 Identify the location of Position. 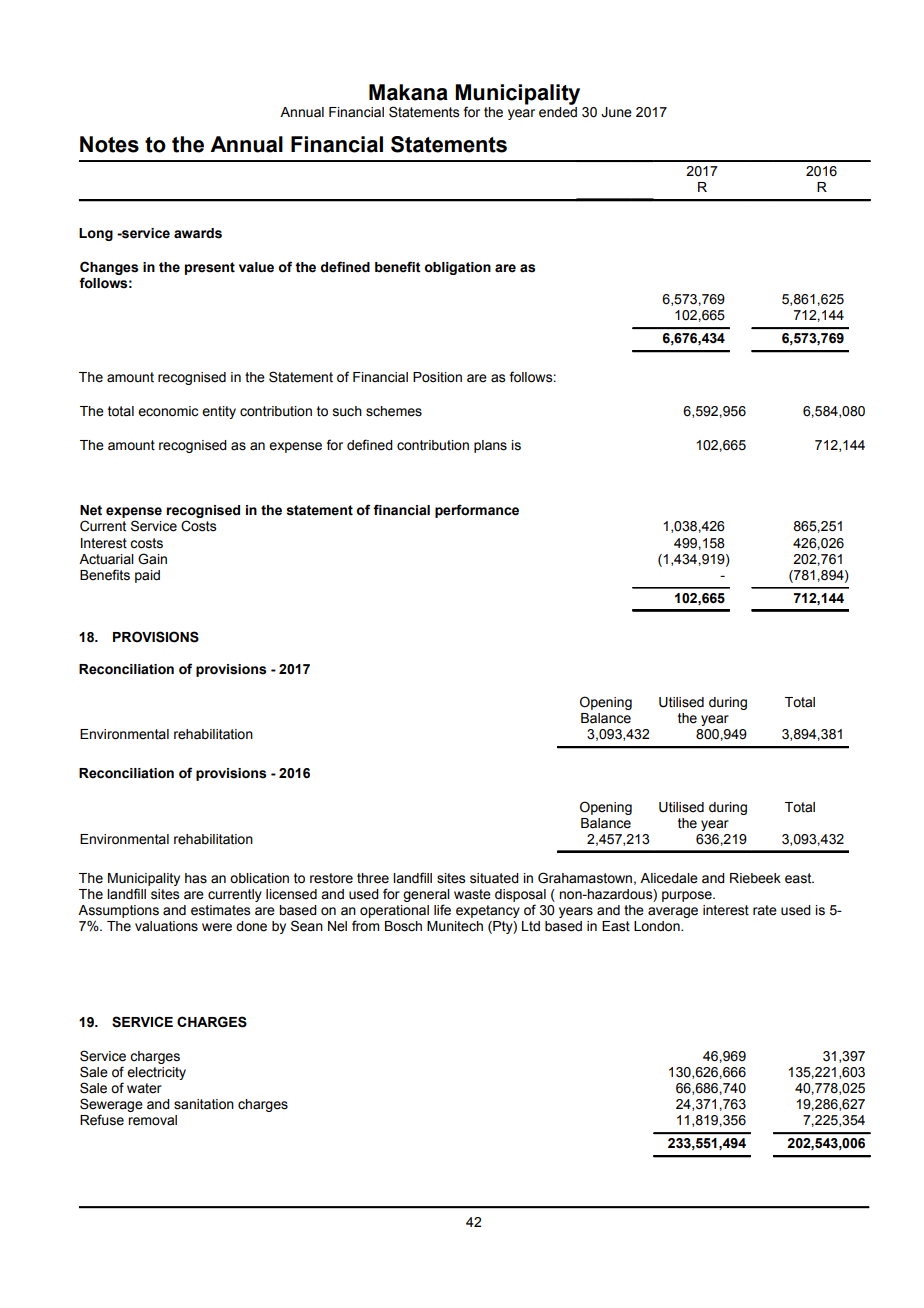
(437, 377).
